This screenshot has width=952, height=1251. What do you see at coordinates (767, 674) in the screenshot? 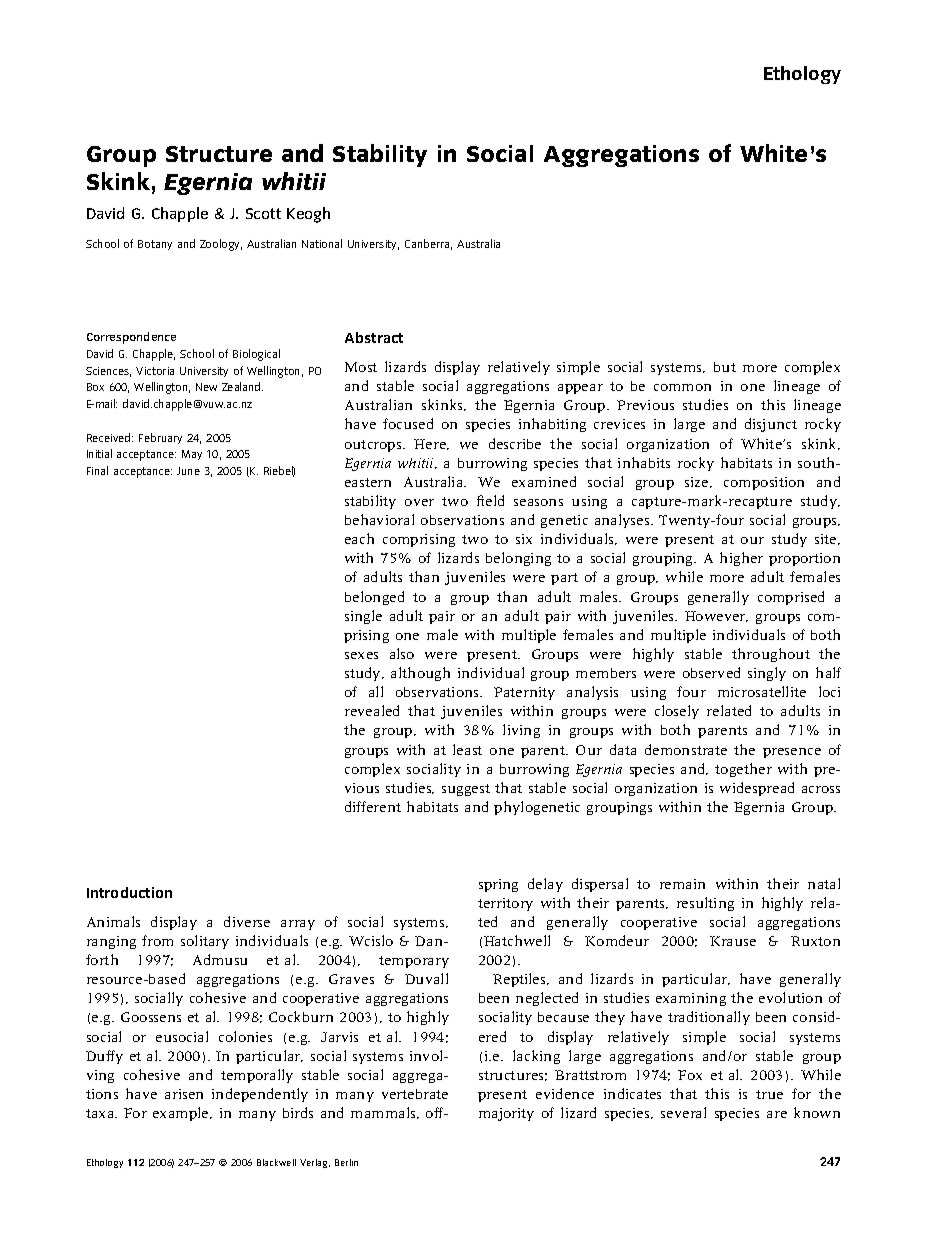
I see `singly` at bounding box center [767, 674].
